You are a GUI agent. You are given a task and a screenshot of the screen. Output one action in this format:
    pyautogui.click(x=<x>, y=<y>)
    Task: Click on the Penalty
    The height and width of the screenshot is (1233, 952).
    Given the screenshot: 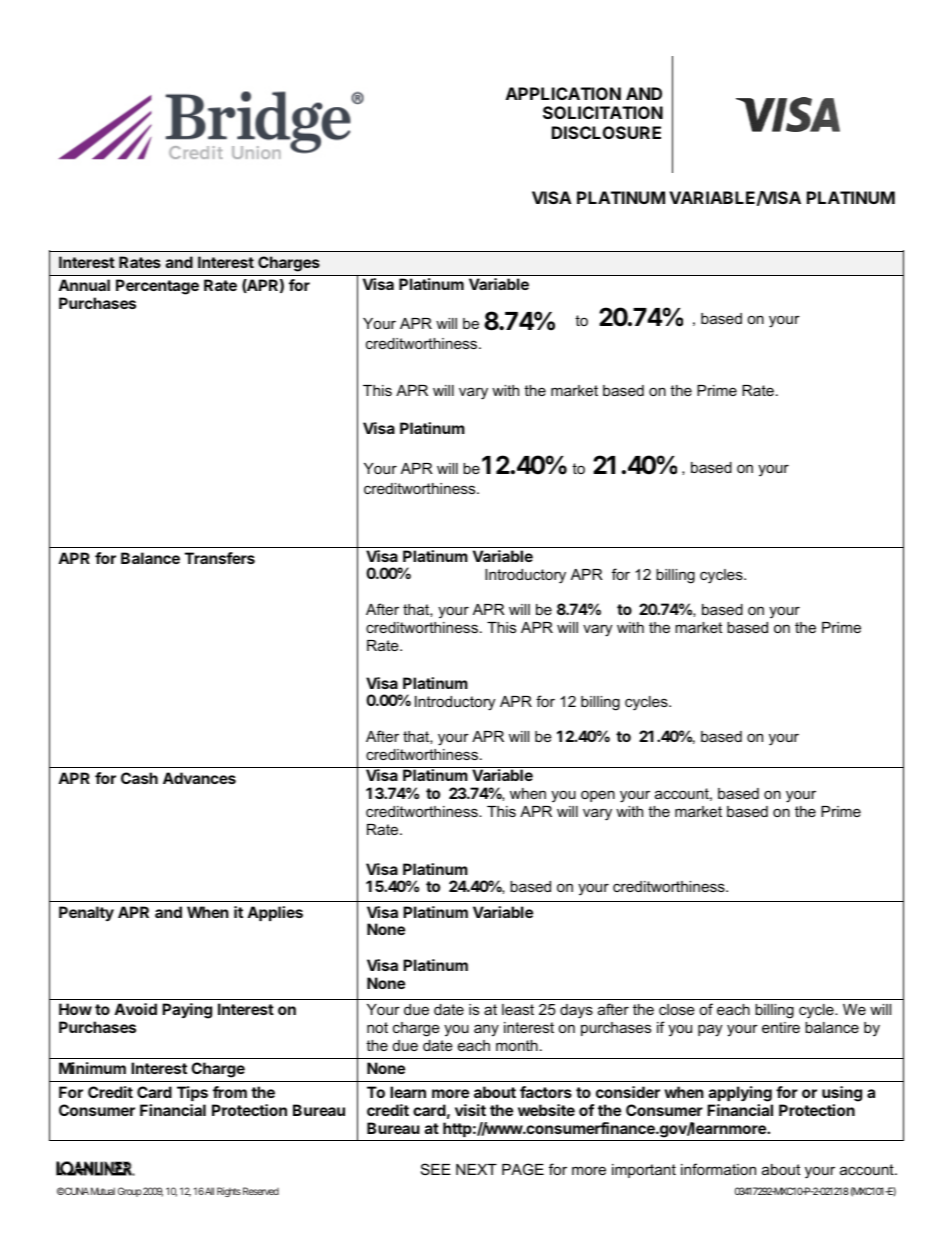 What is the action you would take?
    pyautogui.click(x=86, y=913)
